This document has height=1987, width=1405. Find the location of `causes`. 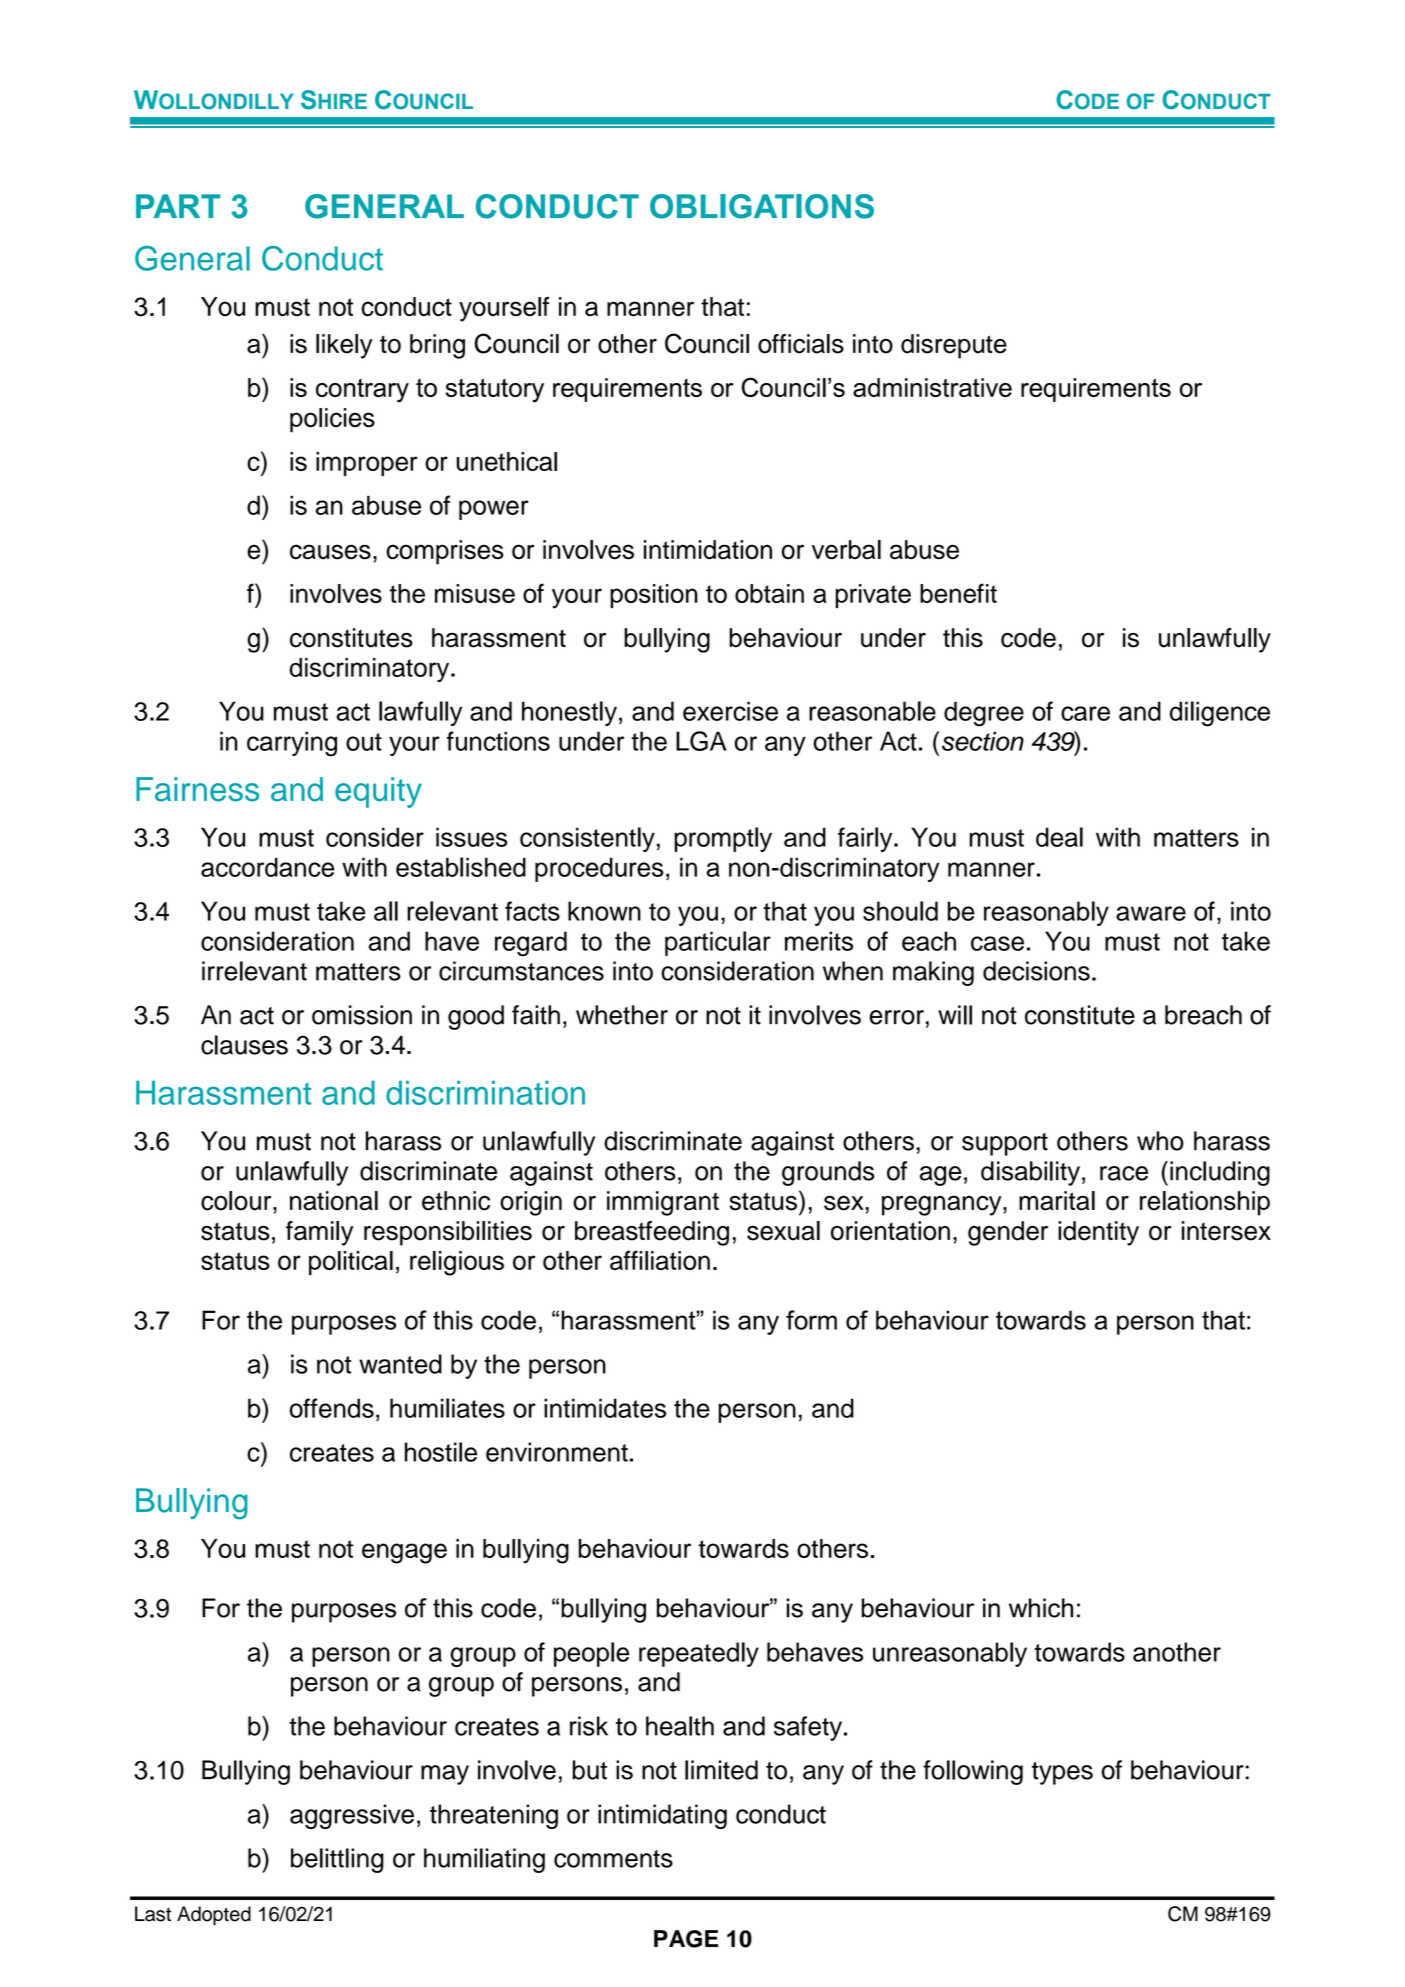

causes is located at coordinates (330, 552).
